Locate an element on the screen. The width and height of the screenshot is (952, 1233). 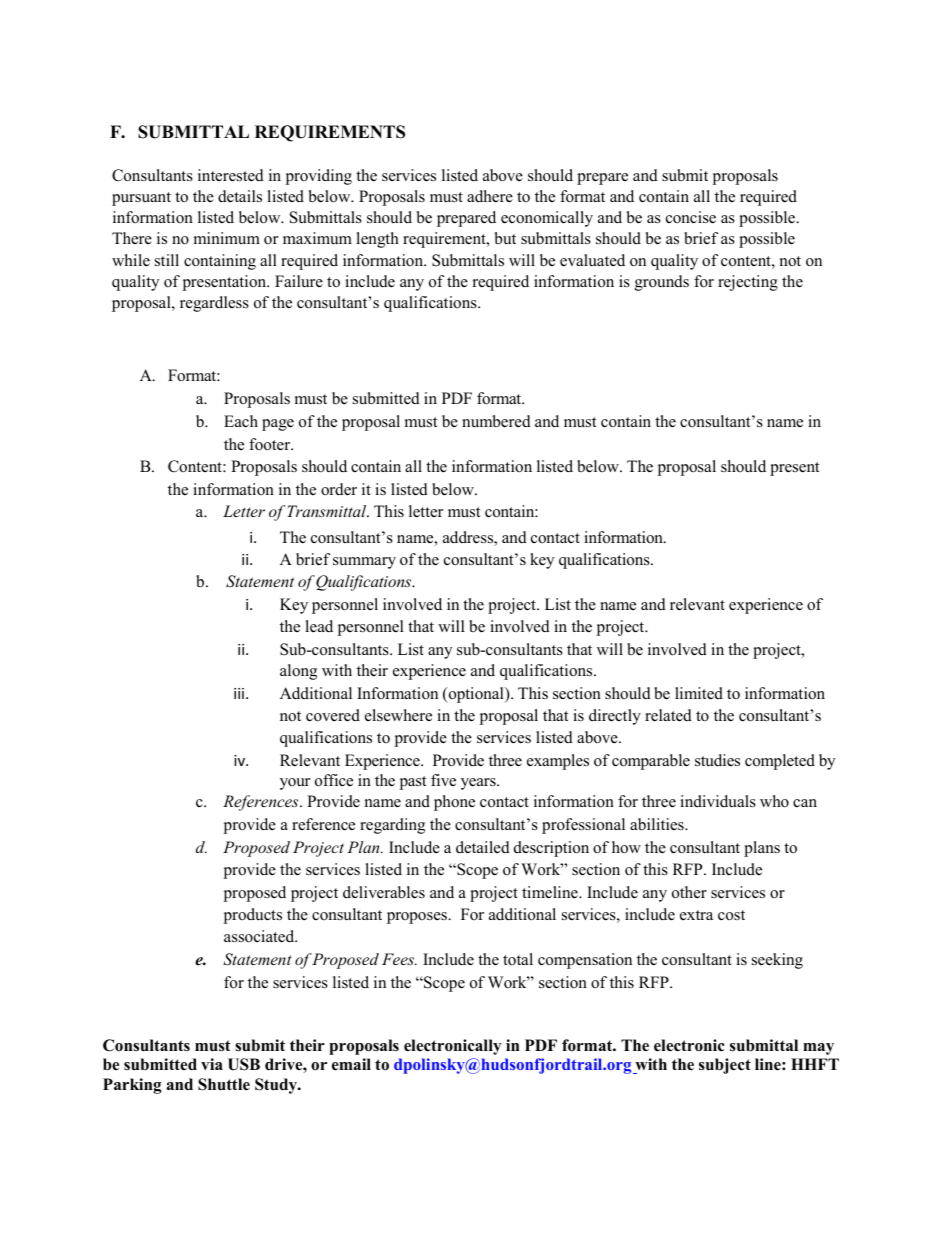
limited is located at coordinates (699, 693).
